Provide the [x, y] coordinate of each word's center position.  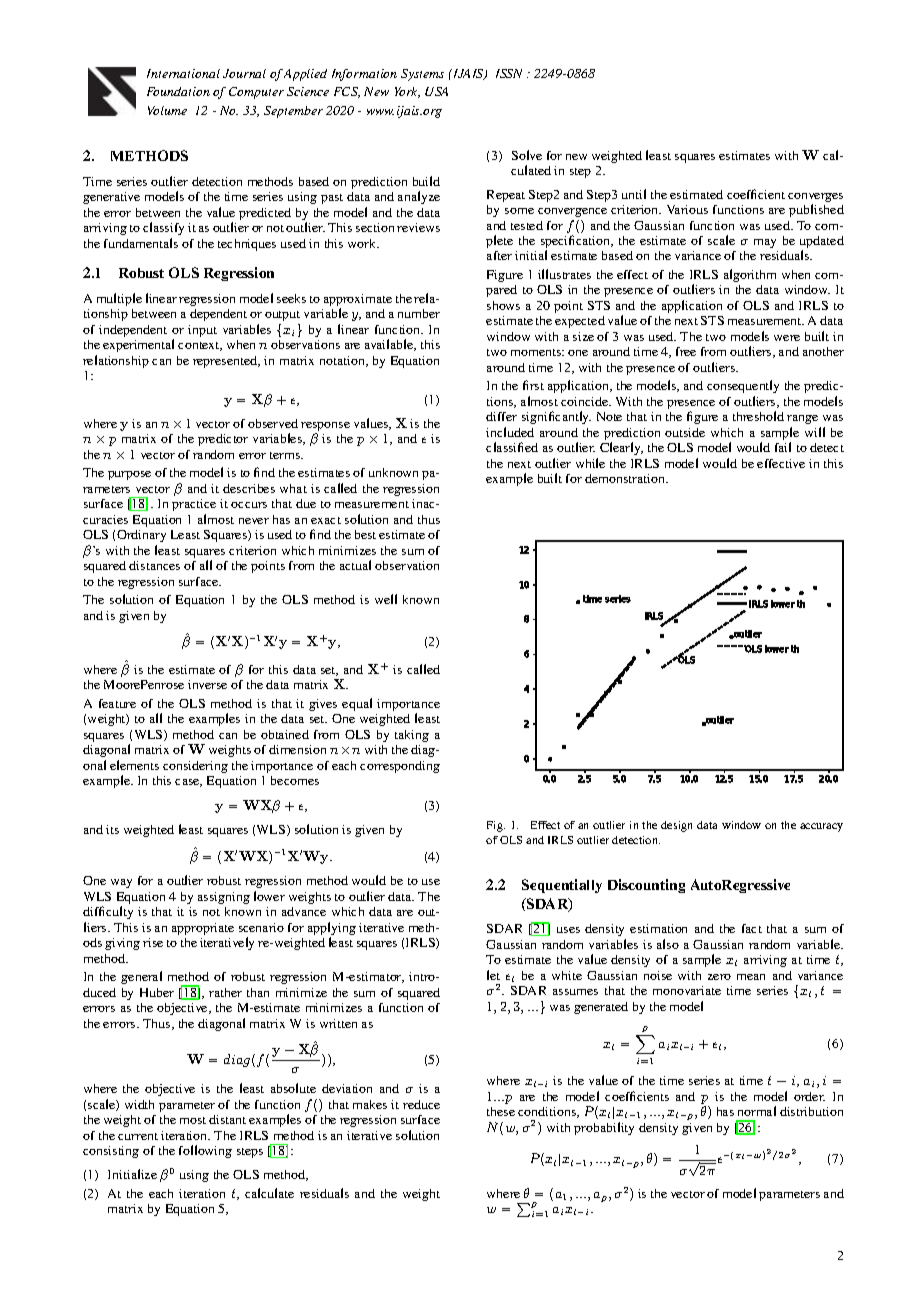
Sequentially [562, 886]
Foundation [178, 91]
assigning [224, 898]
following [205, 1151]
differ [501, 416]
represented [226, 362]
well [386, 599]
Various [687, 209]
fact [752, 928]
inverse [207, 684]
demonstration [626, 478]
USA [436, 91]
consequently [743, 386]
